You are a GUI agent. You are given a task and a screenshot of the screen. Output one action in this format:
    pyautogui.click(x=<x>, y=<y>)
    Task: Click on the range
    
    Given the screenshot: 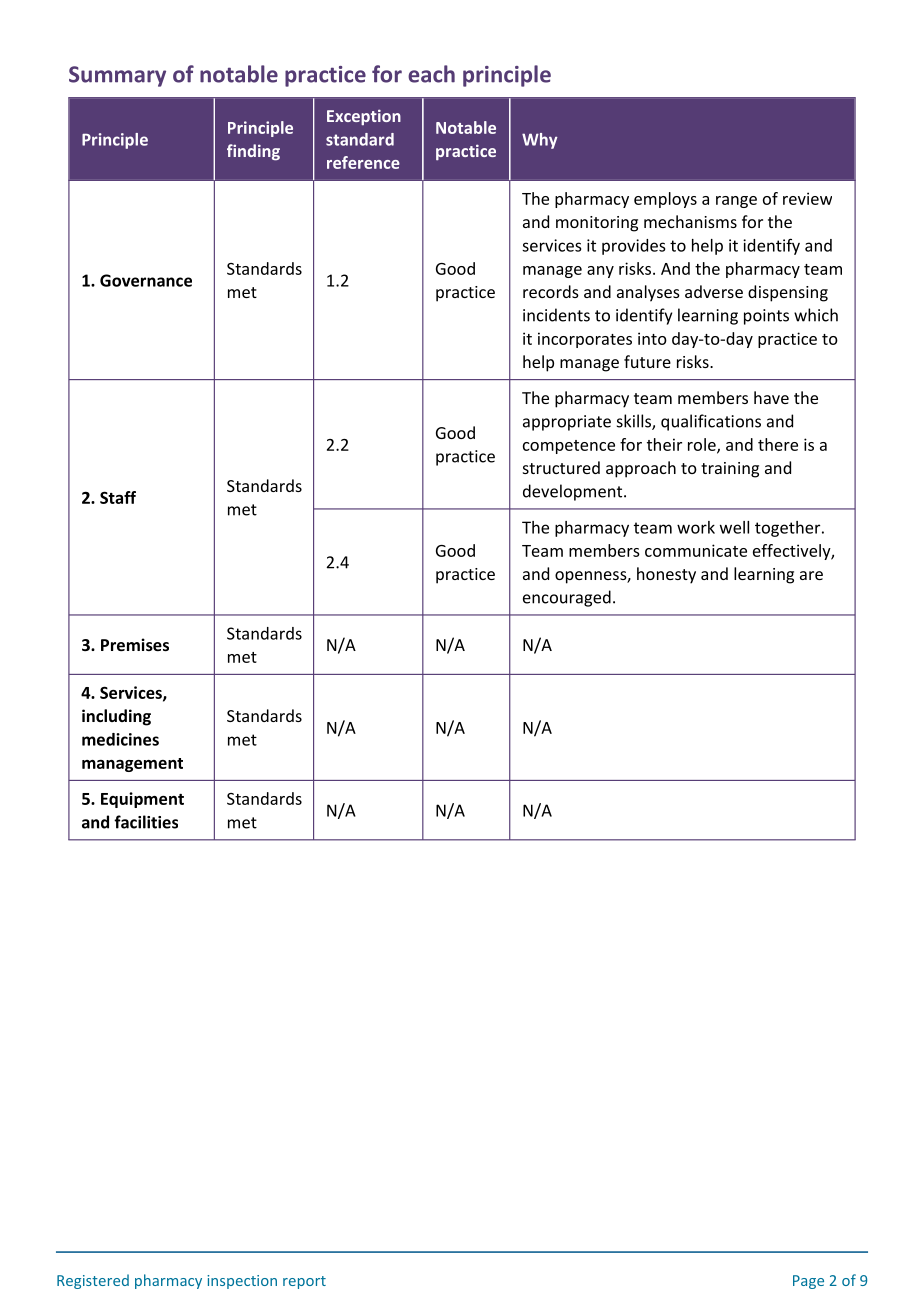 What is the action you would take?
    pyautogui.click(x=736, y=202)
